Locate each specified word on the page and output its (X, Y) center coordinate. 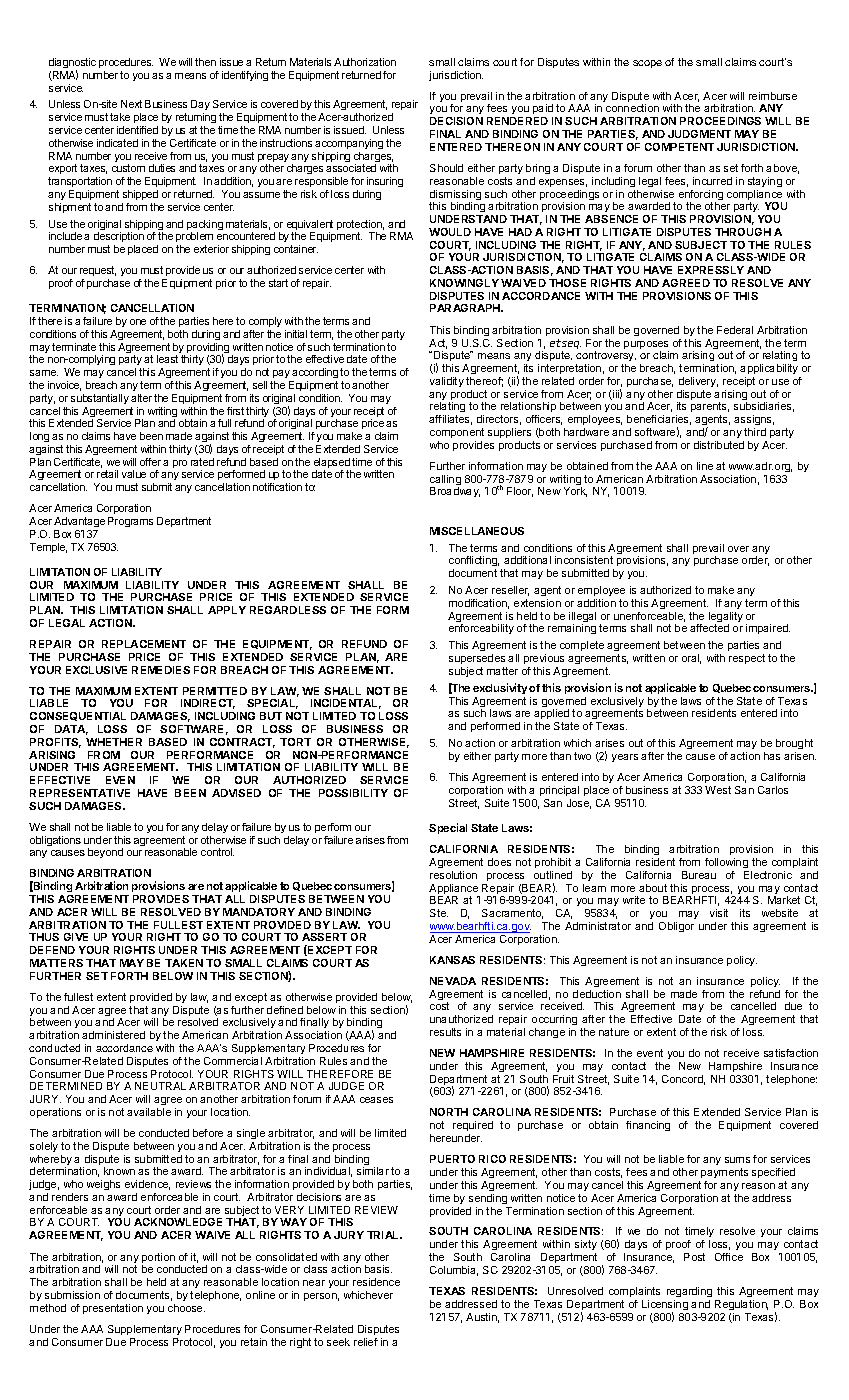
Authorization (365, 62)
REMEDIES (161, 670)
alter (141, 398)
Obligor (676, 927)
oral (691, 659)
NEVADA (453, 981)
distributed (719, 445)
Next (131, 104)
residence (376, 1282)
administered (113, 1035)
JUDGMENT (699, 134)
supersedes (478, 661)
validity (447, 382)
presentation (113, 1309)
